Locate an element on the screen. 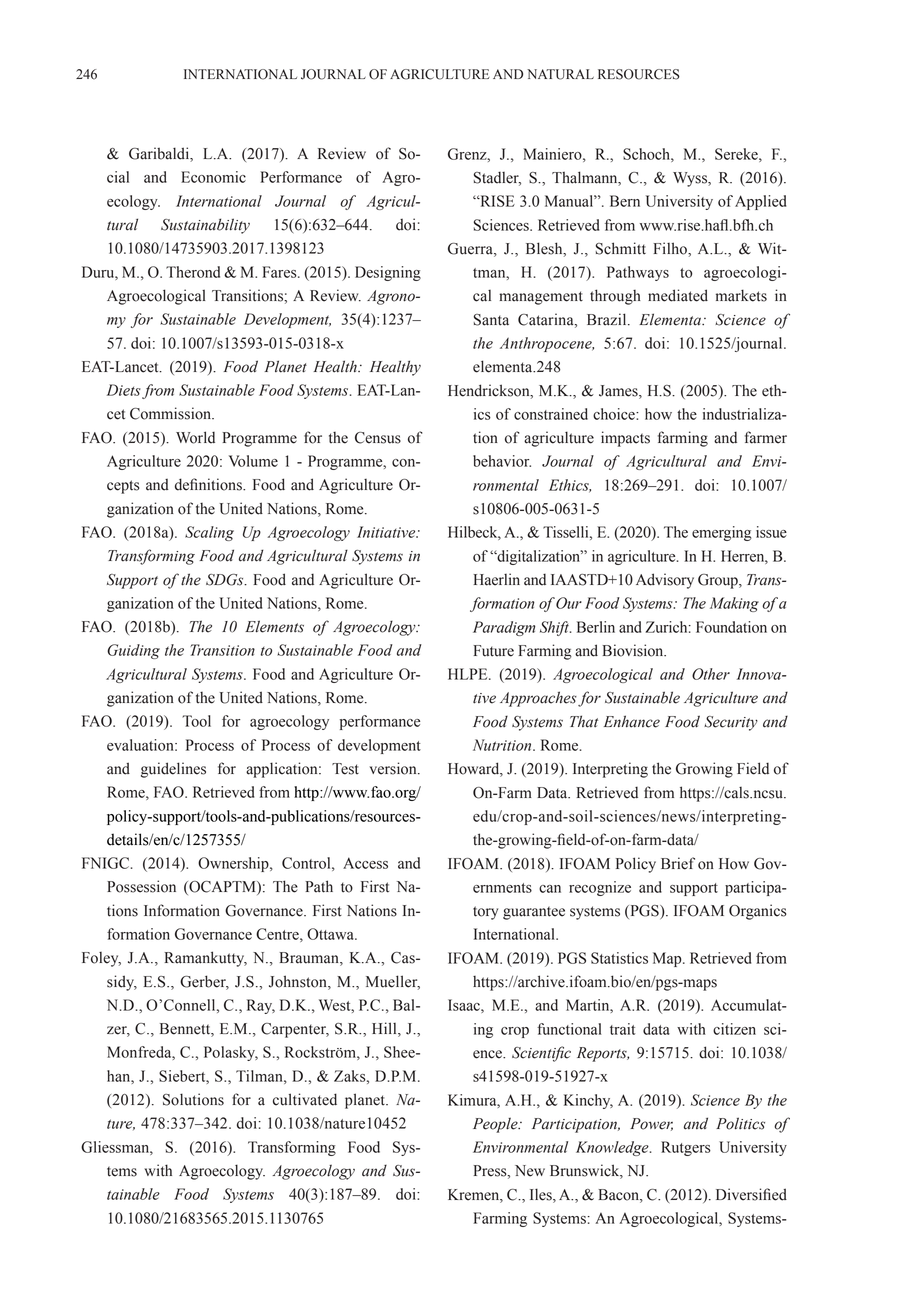 This screenshot has height=1310, width=924. Designing is located at coordinates (388, 273).
